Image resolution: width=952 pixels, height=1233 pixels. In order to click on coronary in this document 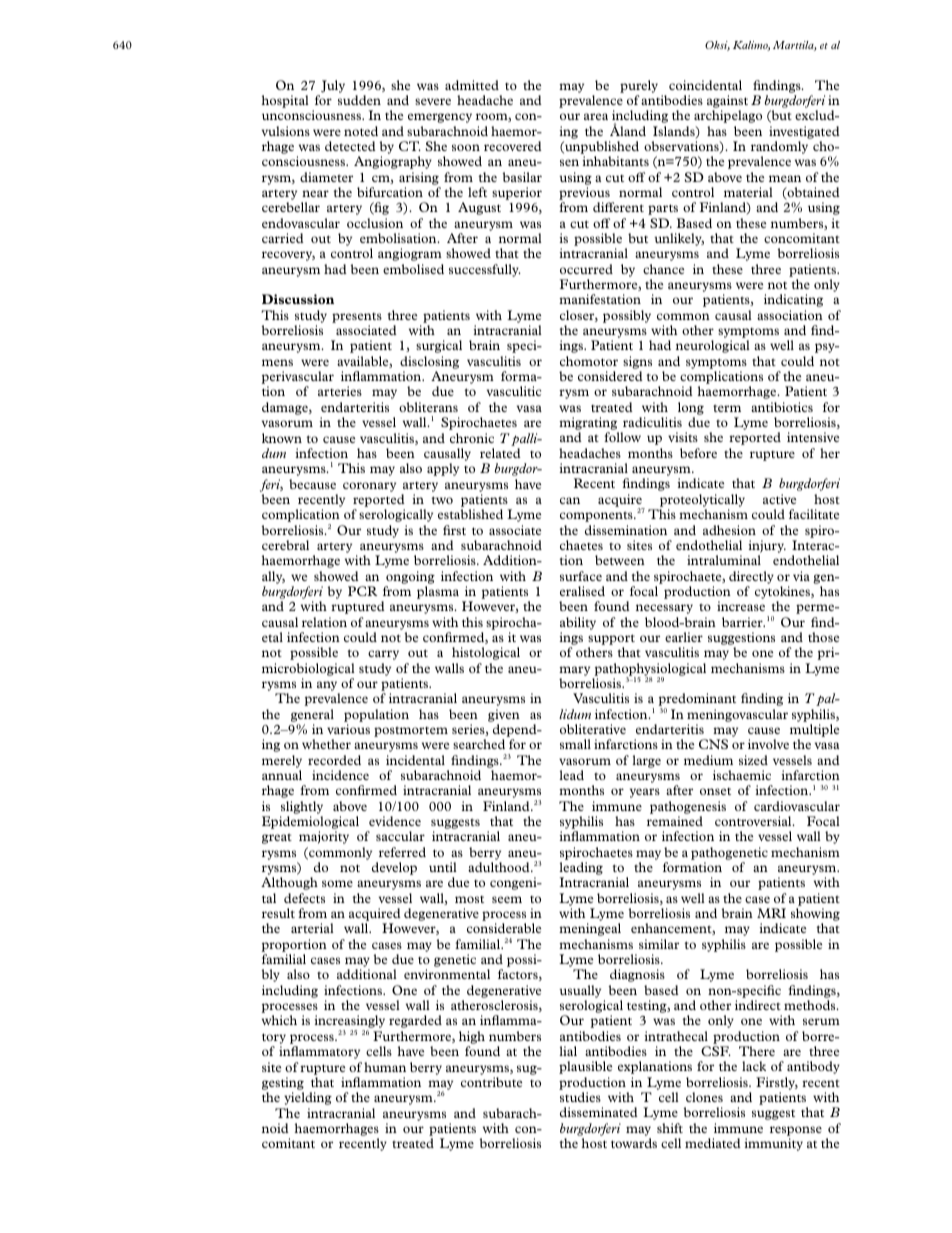, I will do `click(369, 487)`.
